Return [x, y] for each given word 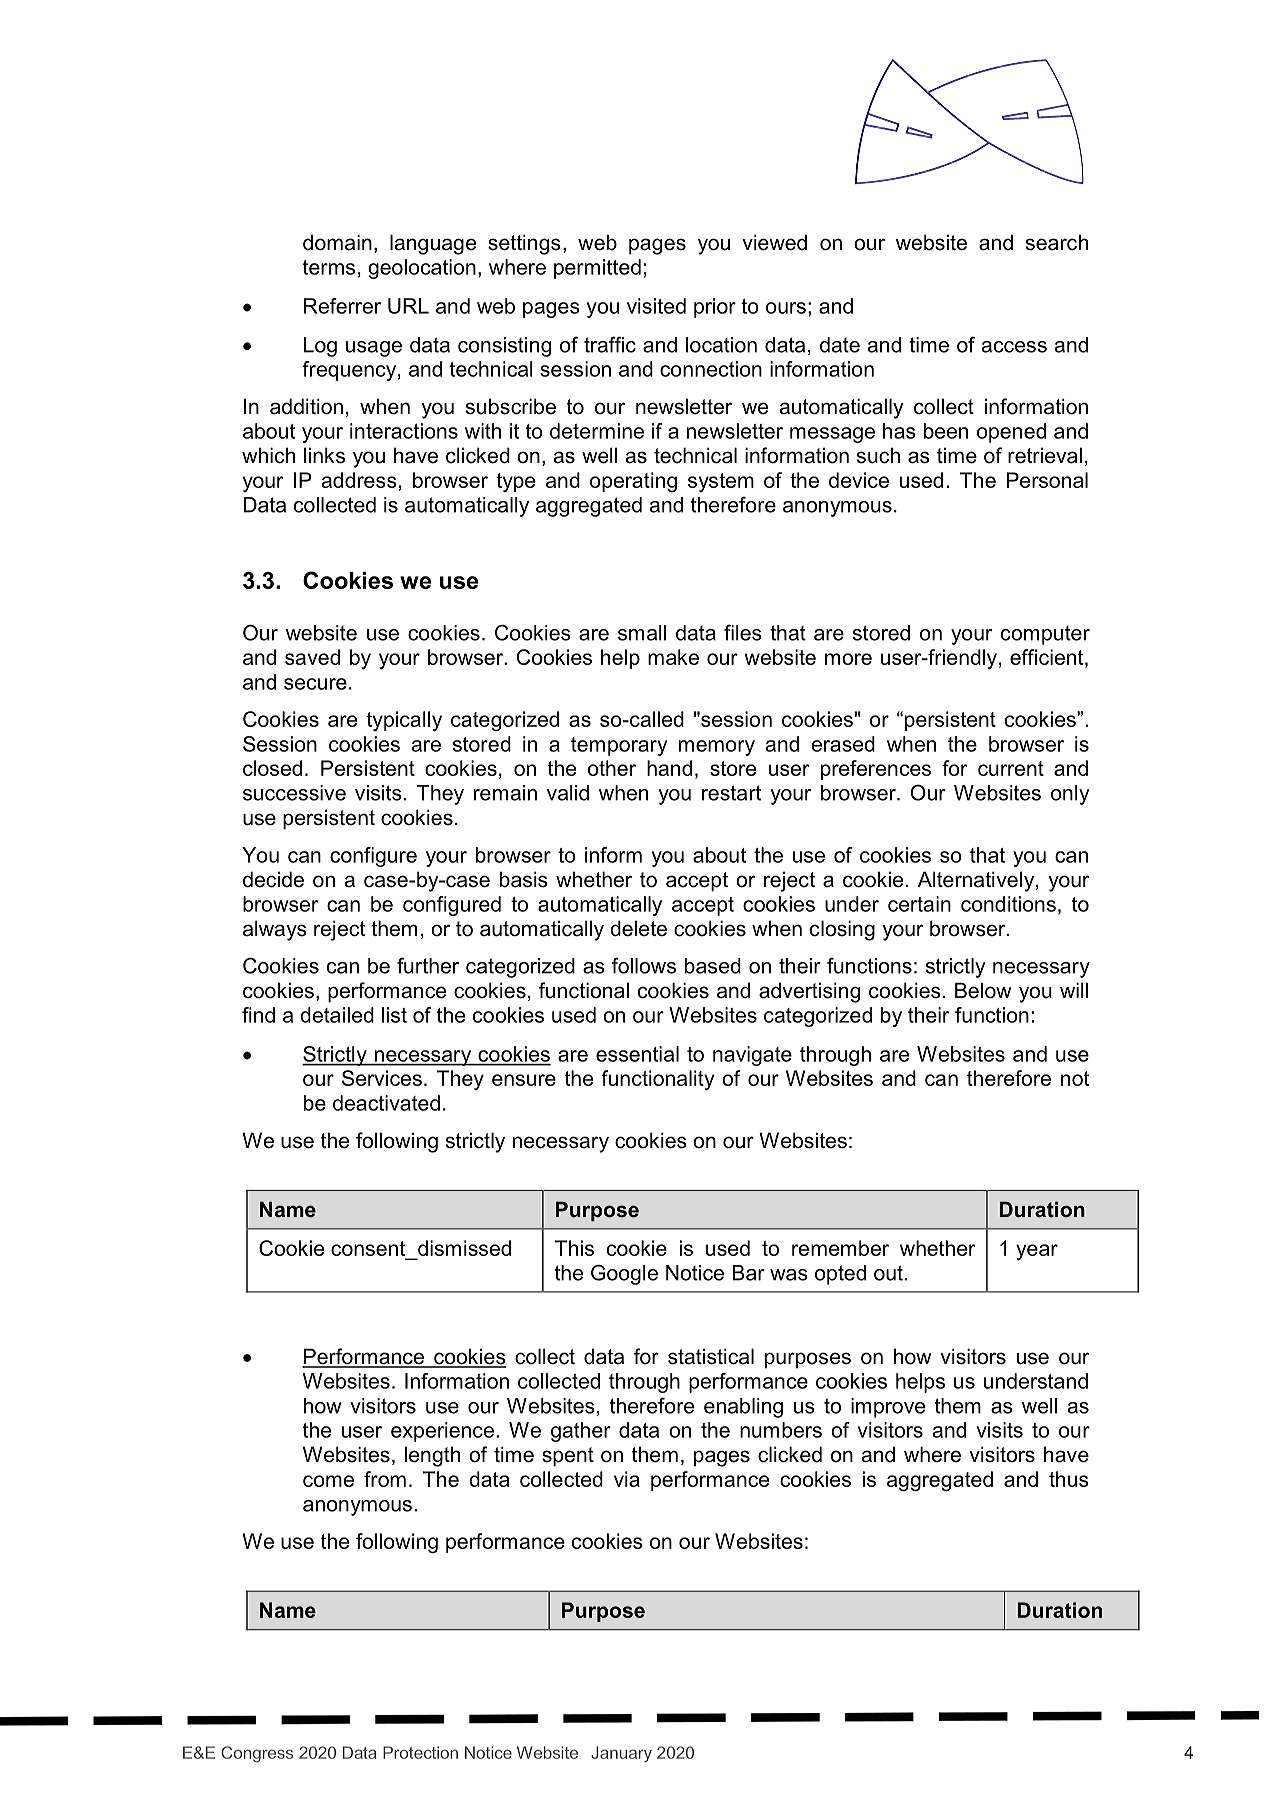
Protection [420, 1752]
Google [624, 1274]
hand [669, 768]
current [1011, 768]
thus [1069, 1479]
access [1014, 347]
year [1037, 1252]
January [621, 1754]
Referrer [342, 306]
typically [404, 721]
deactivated [386, 1103]
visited [656, 306]
